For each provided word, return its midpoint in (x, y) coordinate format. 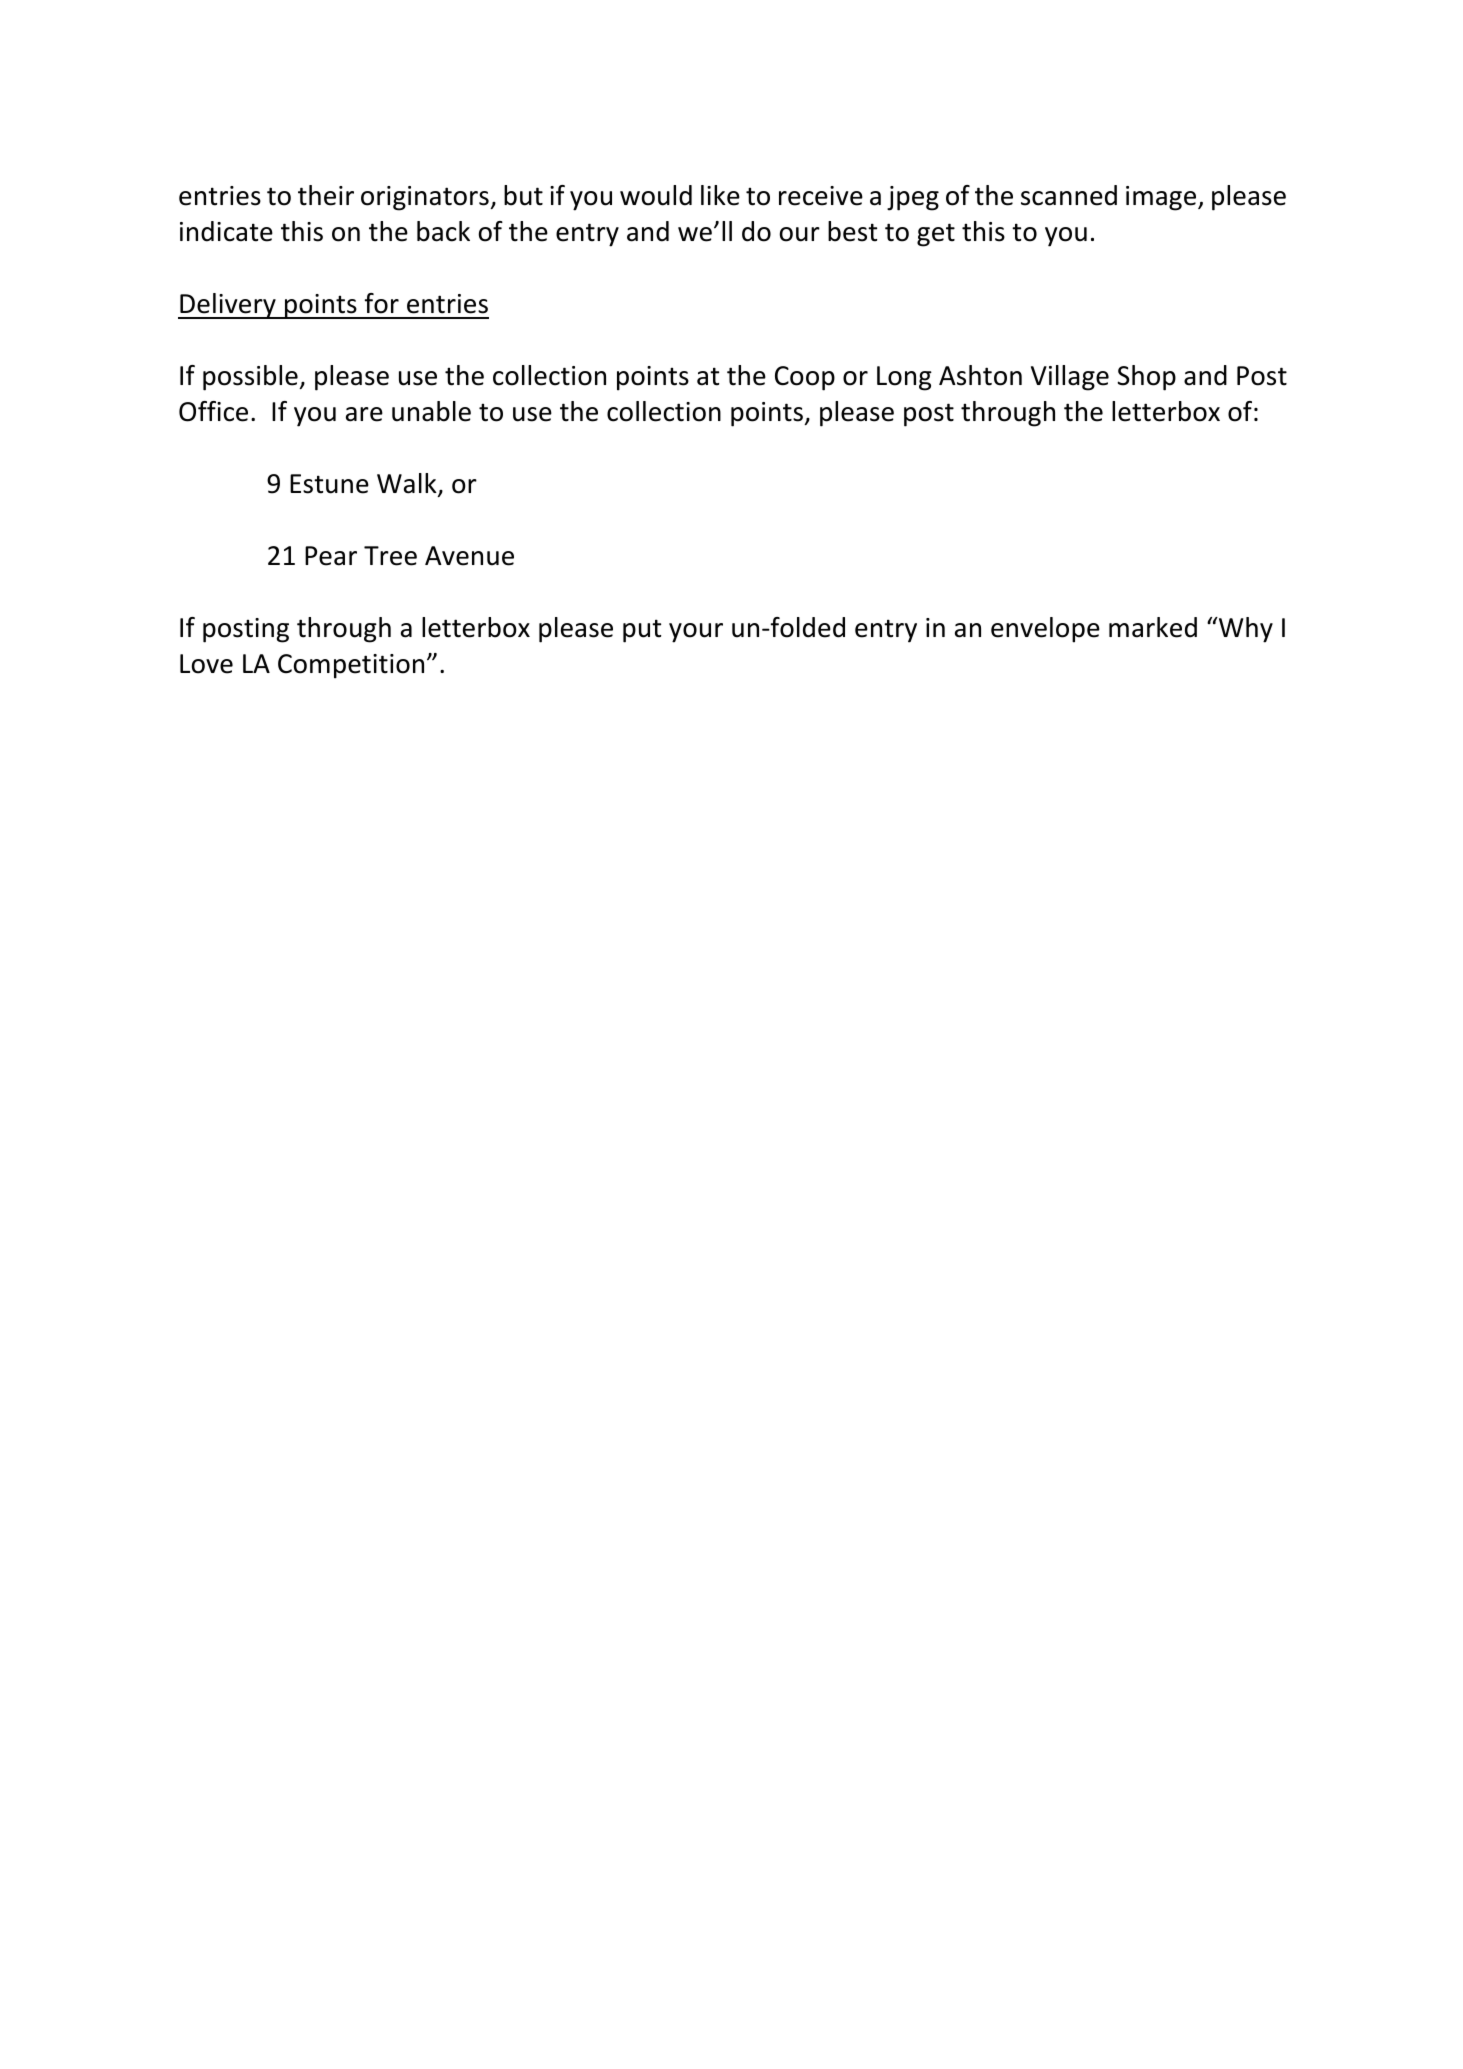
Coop (805, 378)
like (720, 195)
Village (1070, 378)
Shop (1146, 378)
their (326, 195)
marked (1153, 627)
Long (904, 378)
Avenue (469, 556)
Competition (351, 666)
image (1162, 198)
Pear (331, 556)
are (364, 414)
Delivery (228, 306)
